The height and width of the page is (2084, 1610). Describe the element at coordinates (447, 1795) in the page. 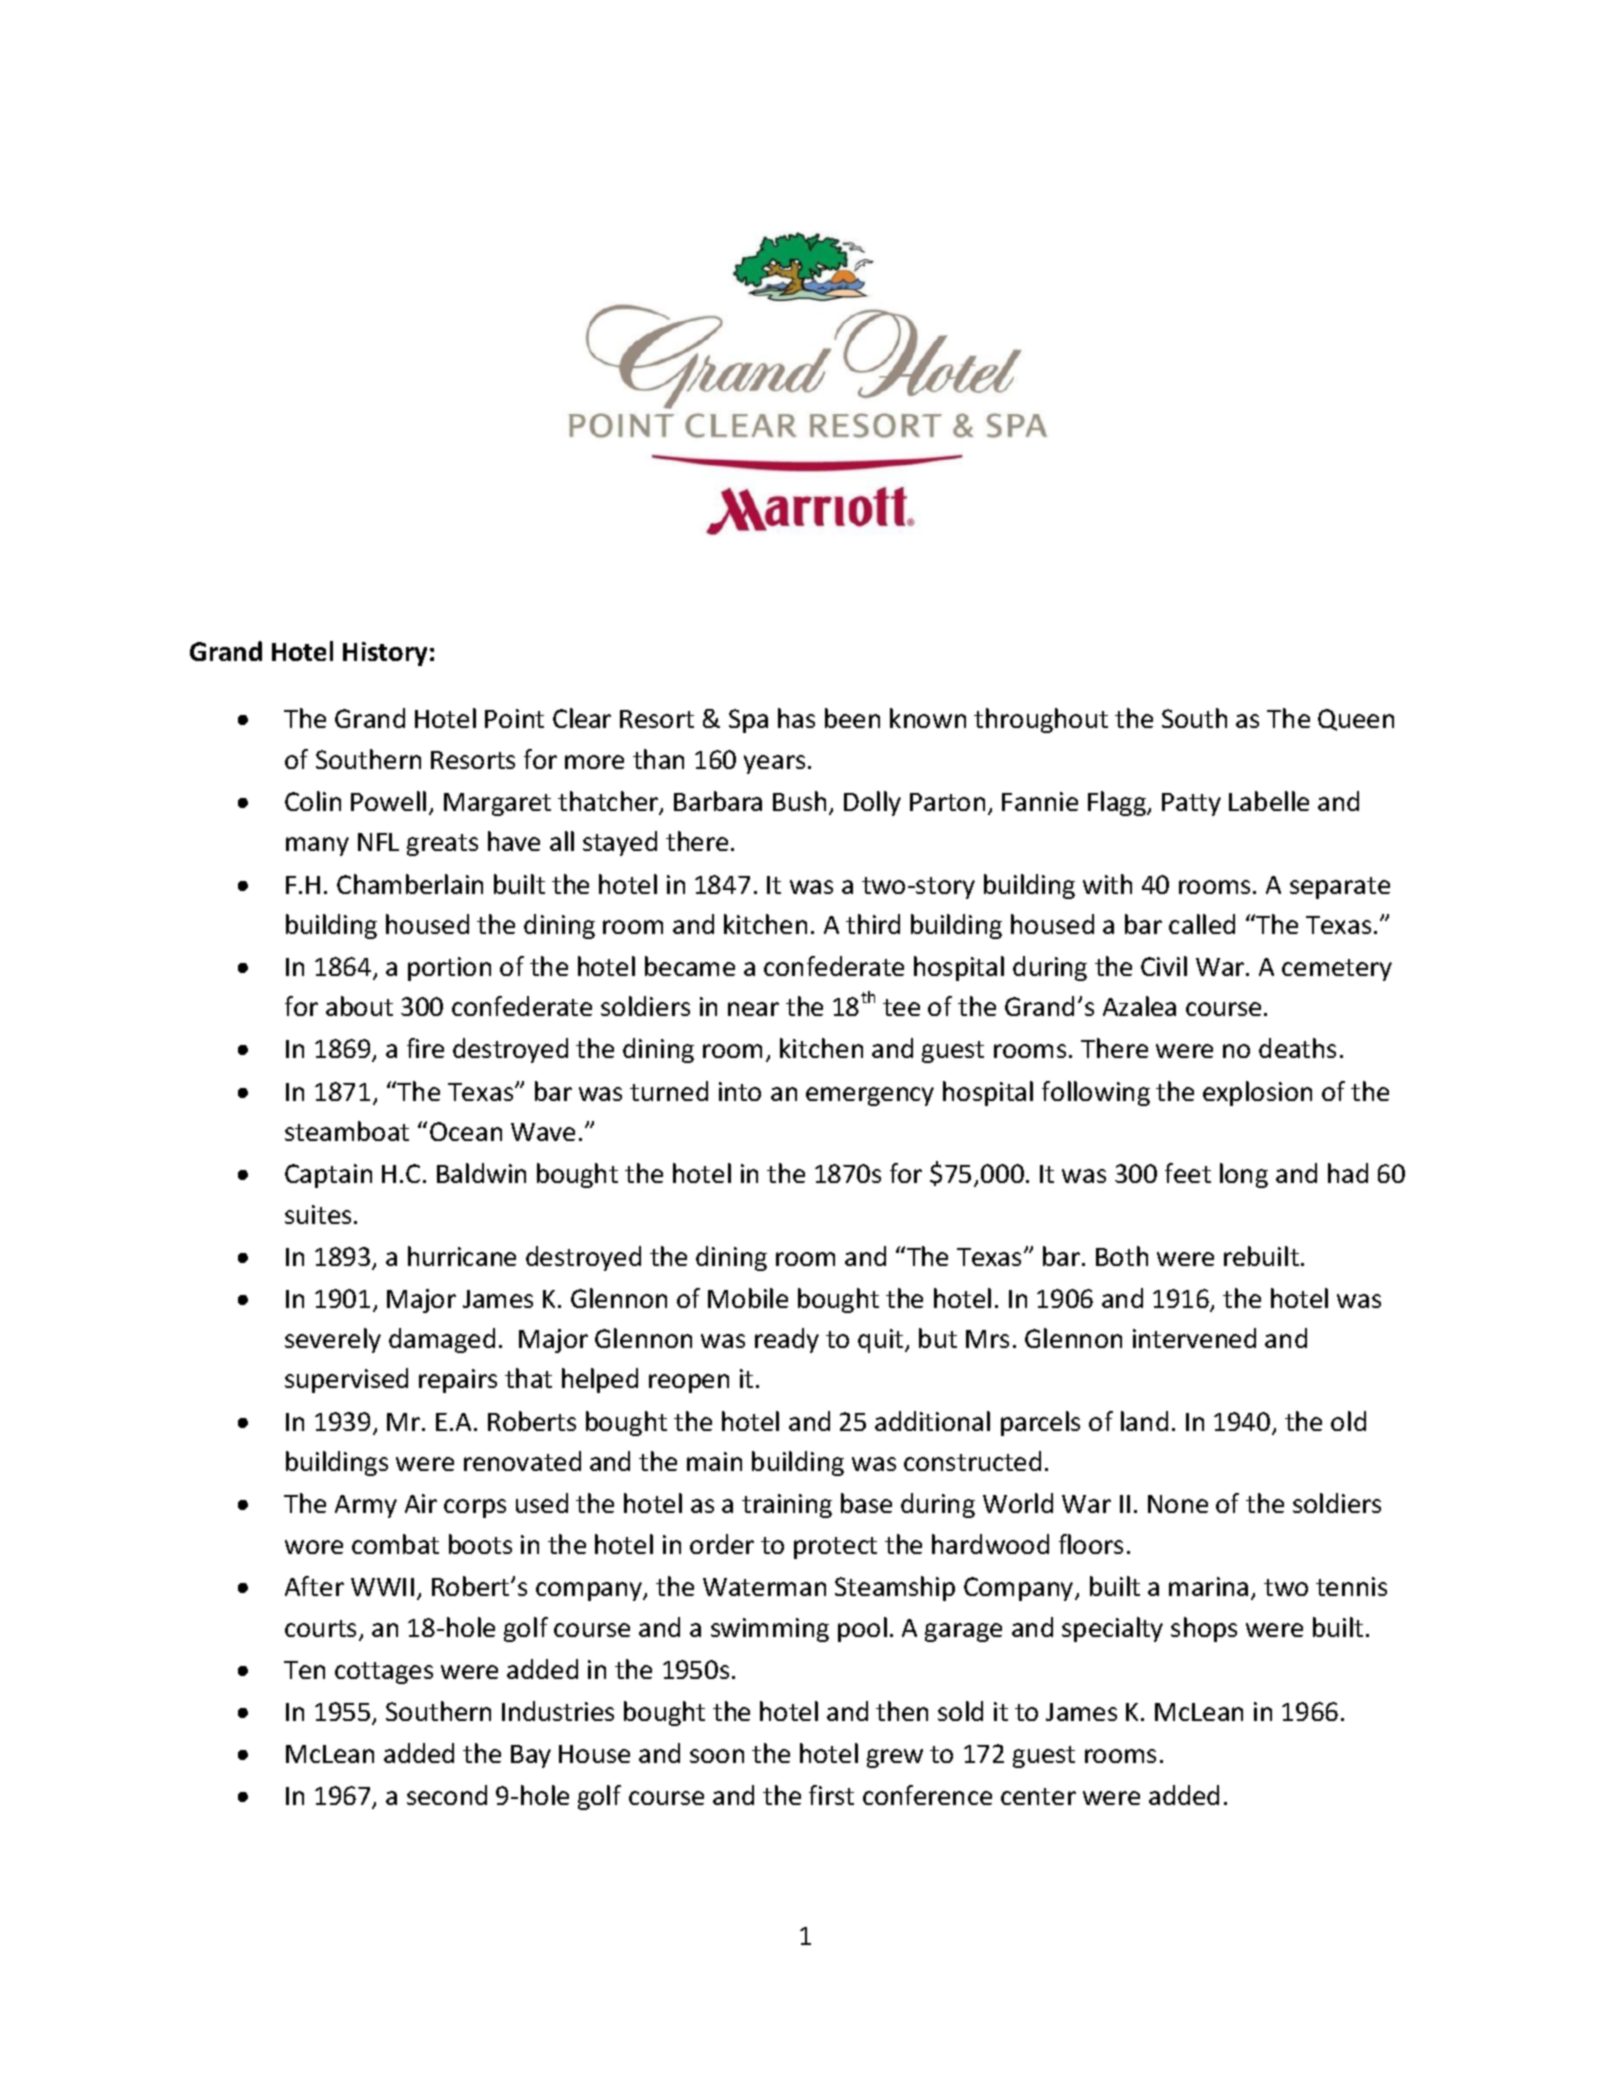

I see `second` at that location.
